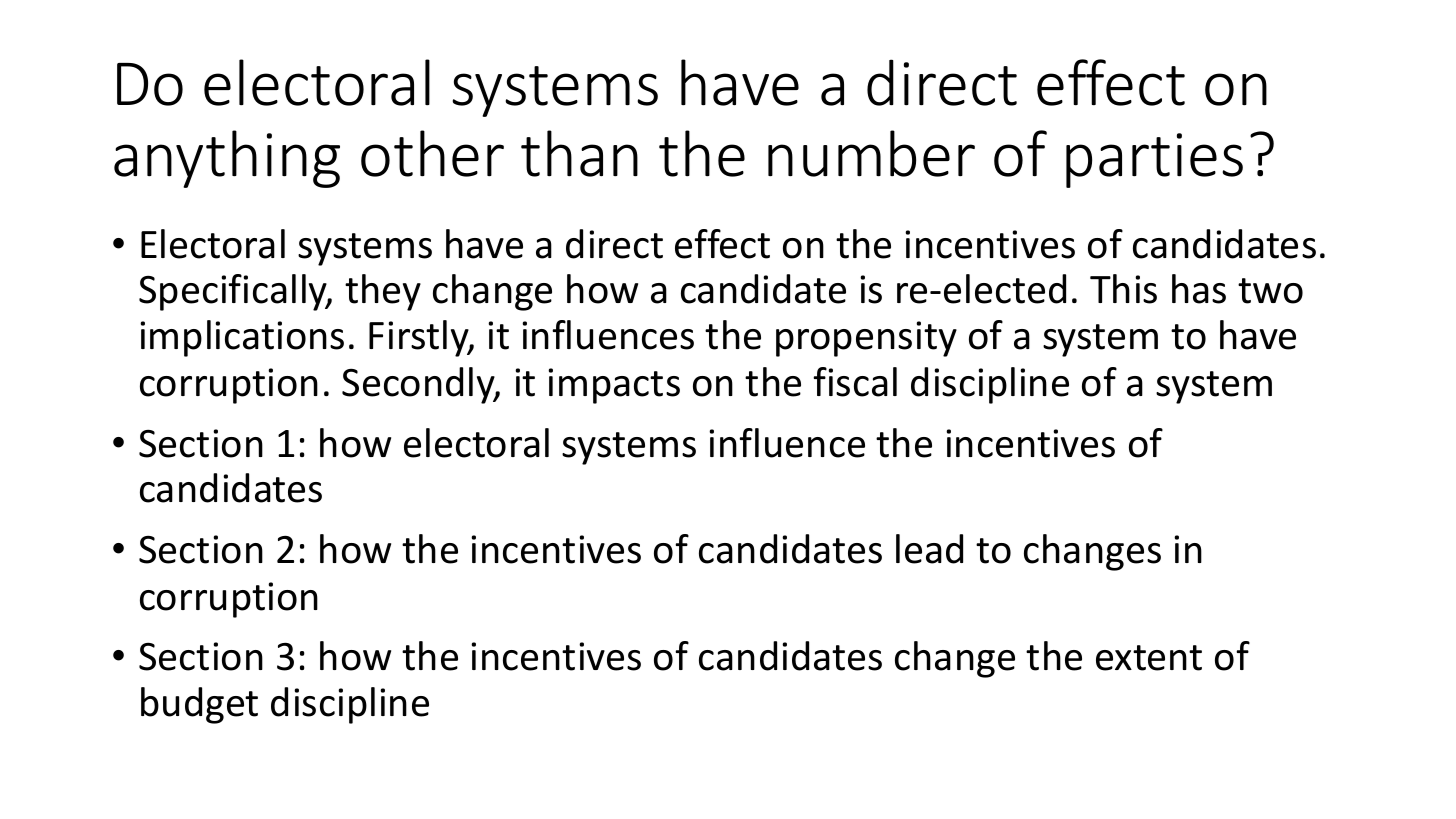  What do you see at coordinates (929, 549) in the screenshot?
I see `lead` at bounding box center [929, 549].
